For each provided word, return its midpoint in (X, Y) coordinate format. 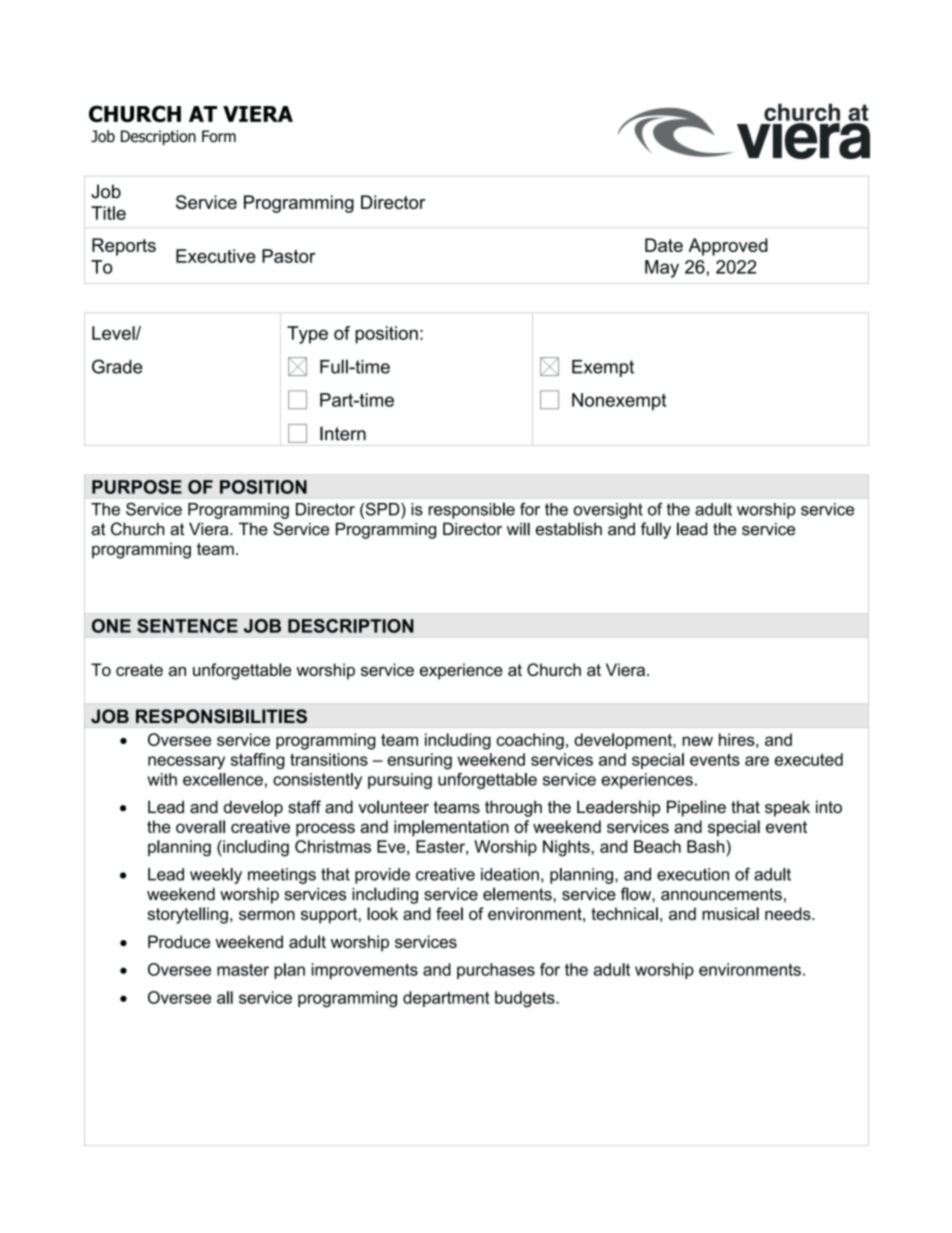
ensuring (419, 761)
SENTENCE (187, 626)
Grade (117, 366)
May (662, 269)
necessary (186, 762)
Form (219, 136)
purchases (496, 971)
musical (730, 913)
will (518, 529)
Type (307, 335)
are (757, 761)
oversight (608, 511)
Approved (728, 247)
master (243, 970)
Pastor (289, 256)
